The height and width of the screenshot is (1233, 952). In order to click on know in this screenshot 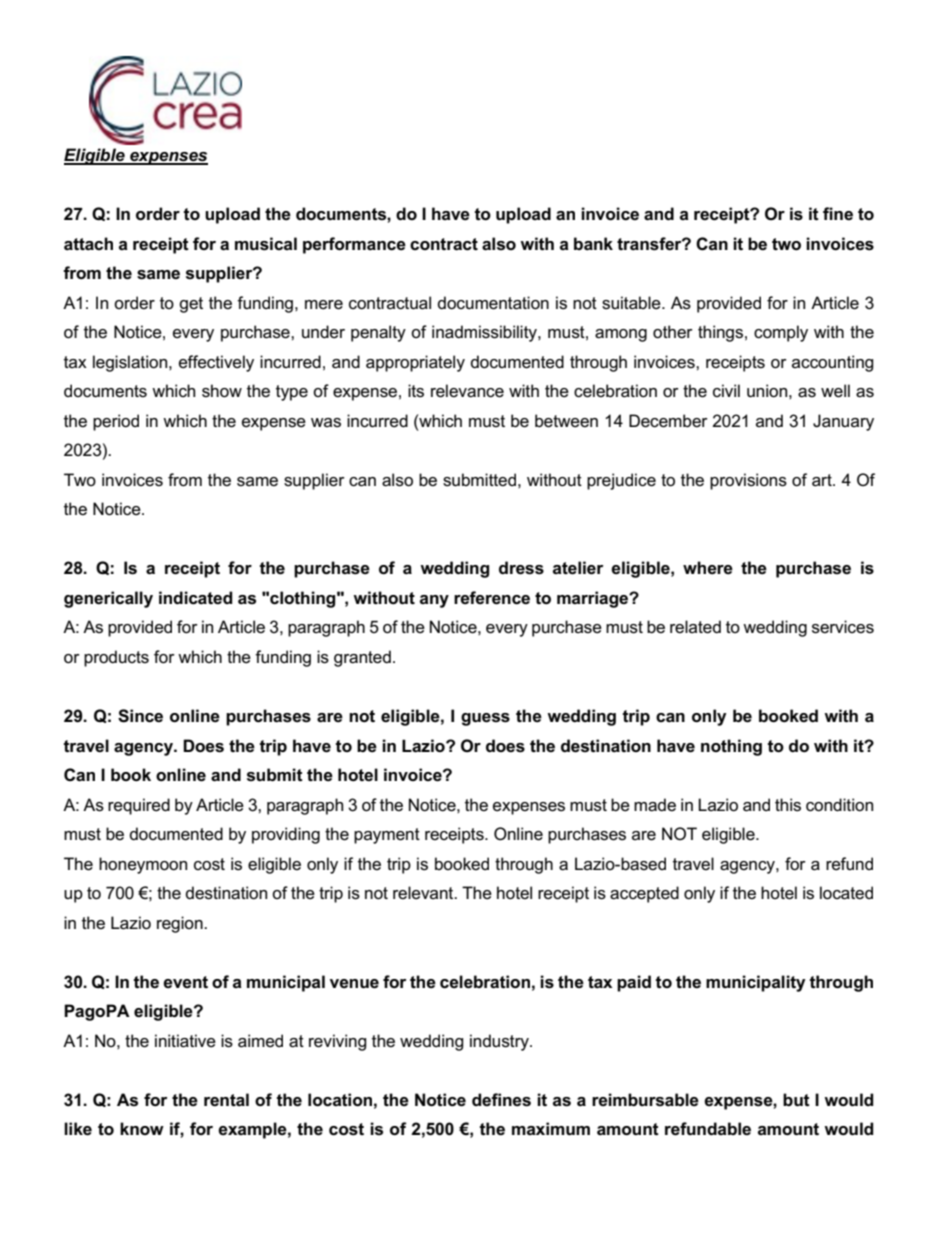, I will do `click(142, 1128)`.
